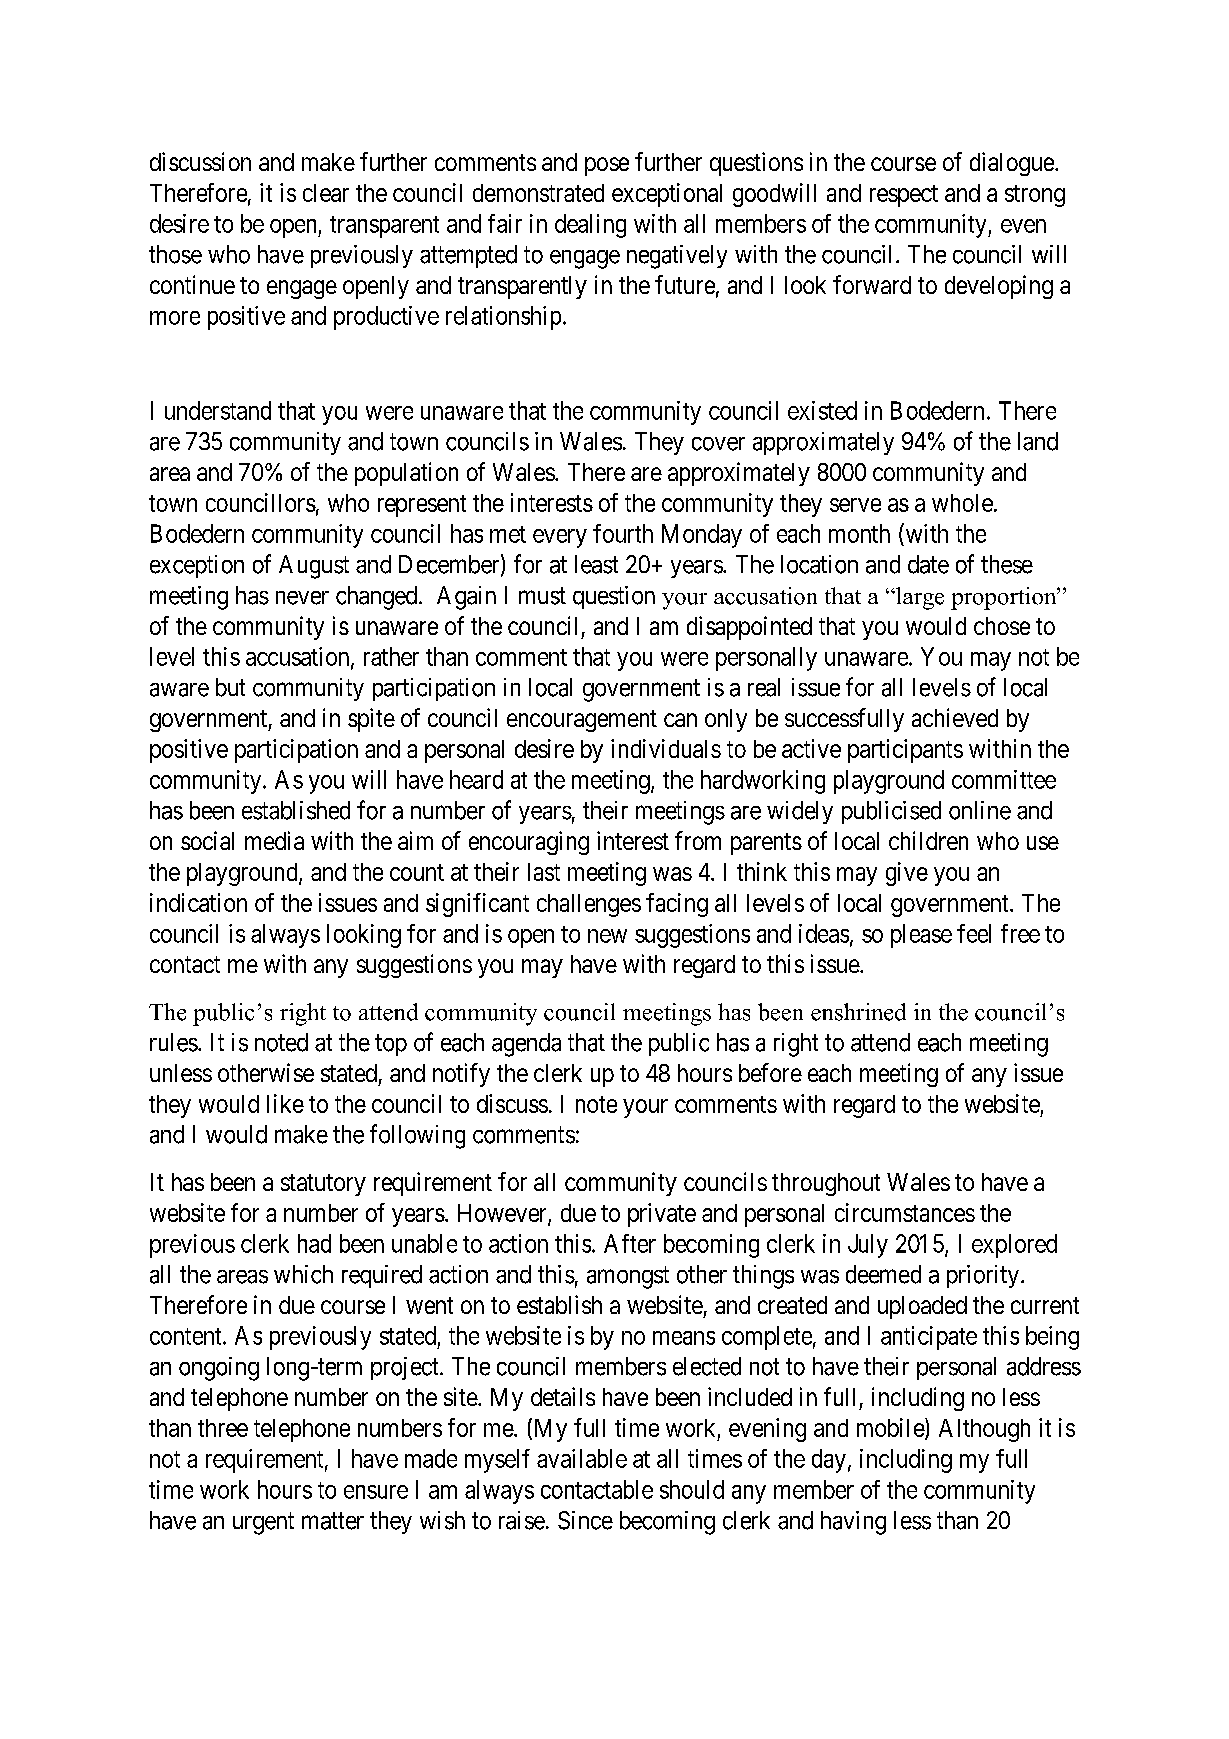 This image has width=1229, height=1739. What do you see at coordinates (984, 1430) in the image?
I see `Although` at bounding box center [984, 1430].
